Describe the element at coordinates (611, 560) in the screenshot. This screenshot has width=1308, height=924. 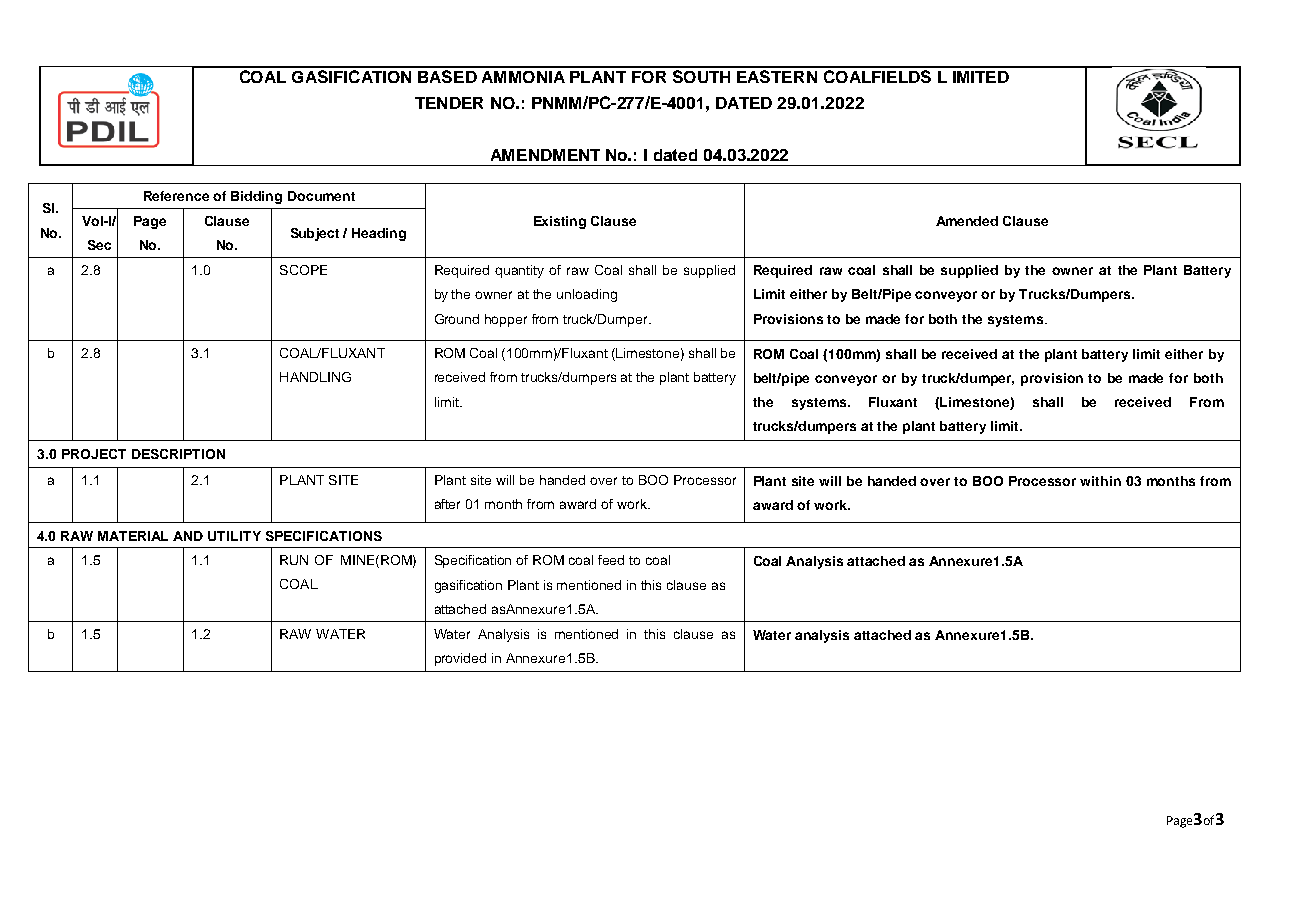
I see `feed` at that location.
